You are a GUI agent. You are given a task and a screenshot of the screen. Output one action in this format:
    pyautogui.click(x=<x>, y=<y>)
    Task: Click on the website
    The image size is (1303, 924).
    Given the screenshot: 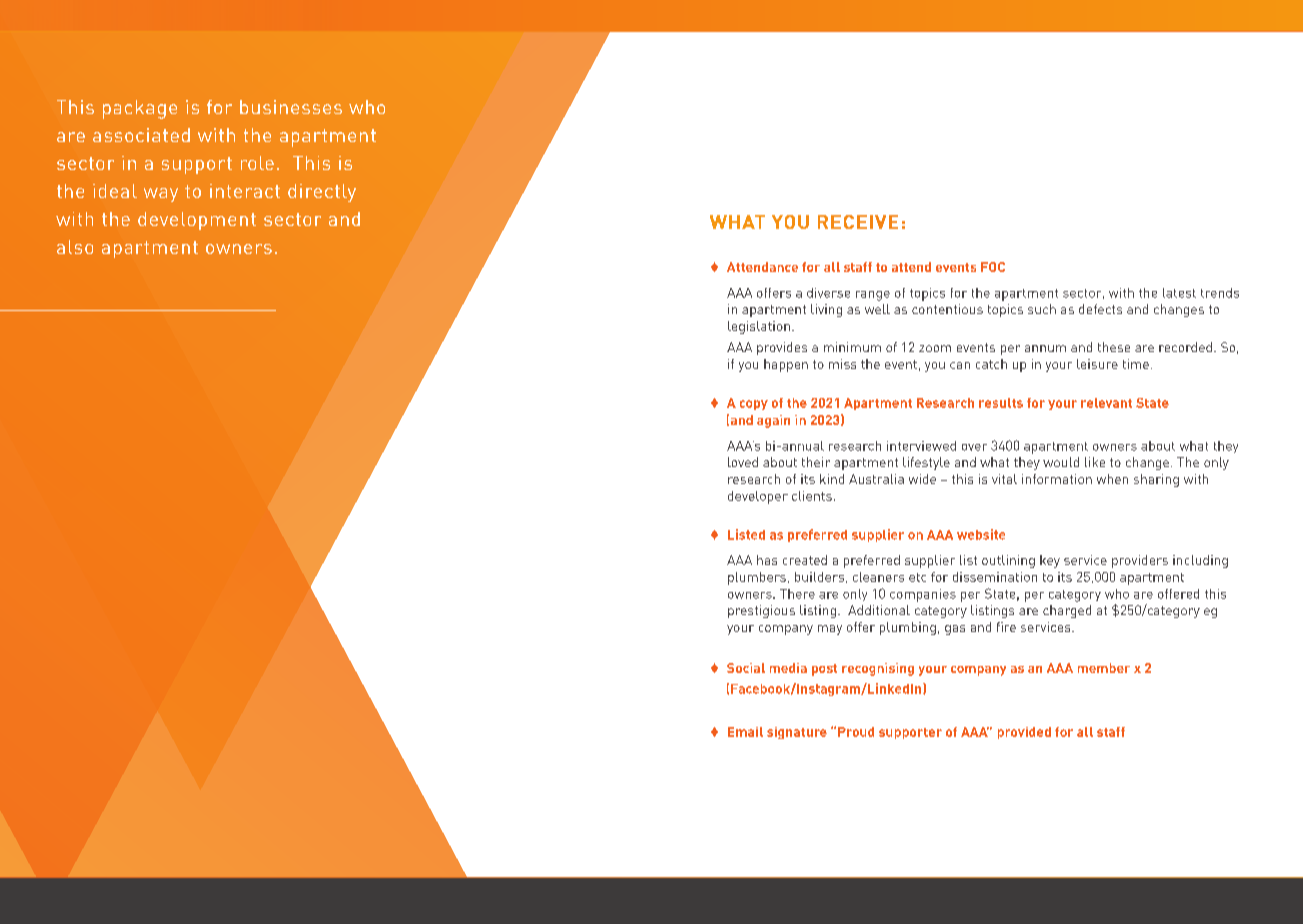 What is the action you would take?
    pyautogui.click(x=981, y=534)
